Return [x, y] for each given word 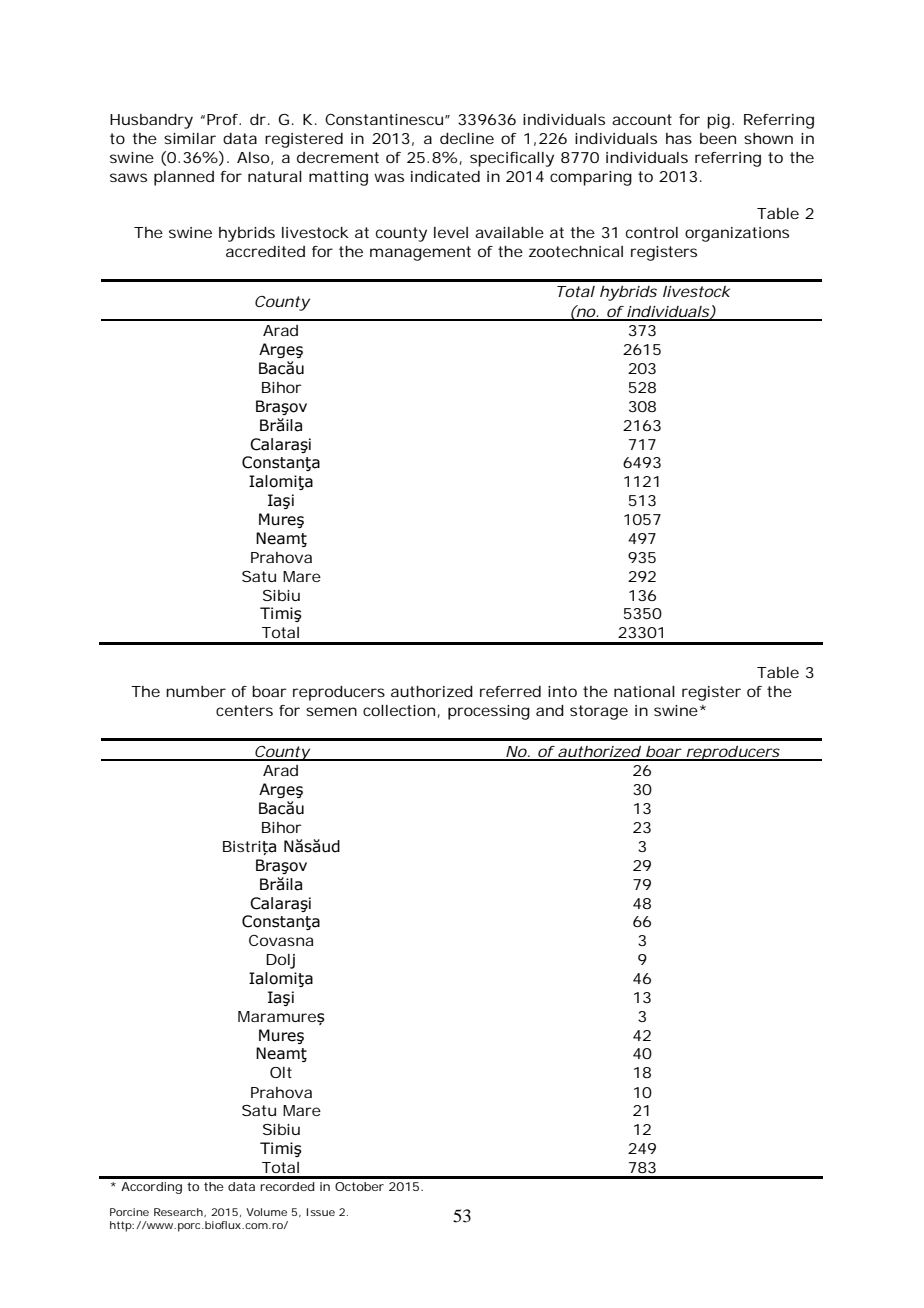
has [679, 138]
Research [178, 1212]
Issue [320, 1212]
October [359, 1186]
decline [467, 138]
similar [190, 138]
